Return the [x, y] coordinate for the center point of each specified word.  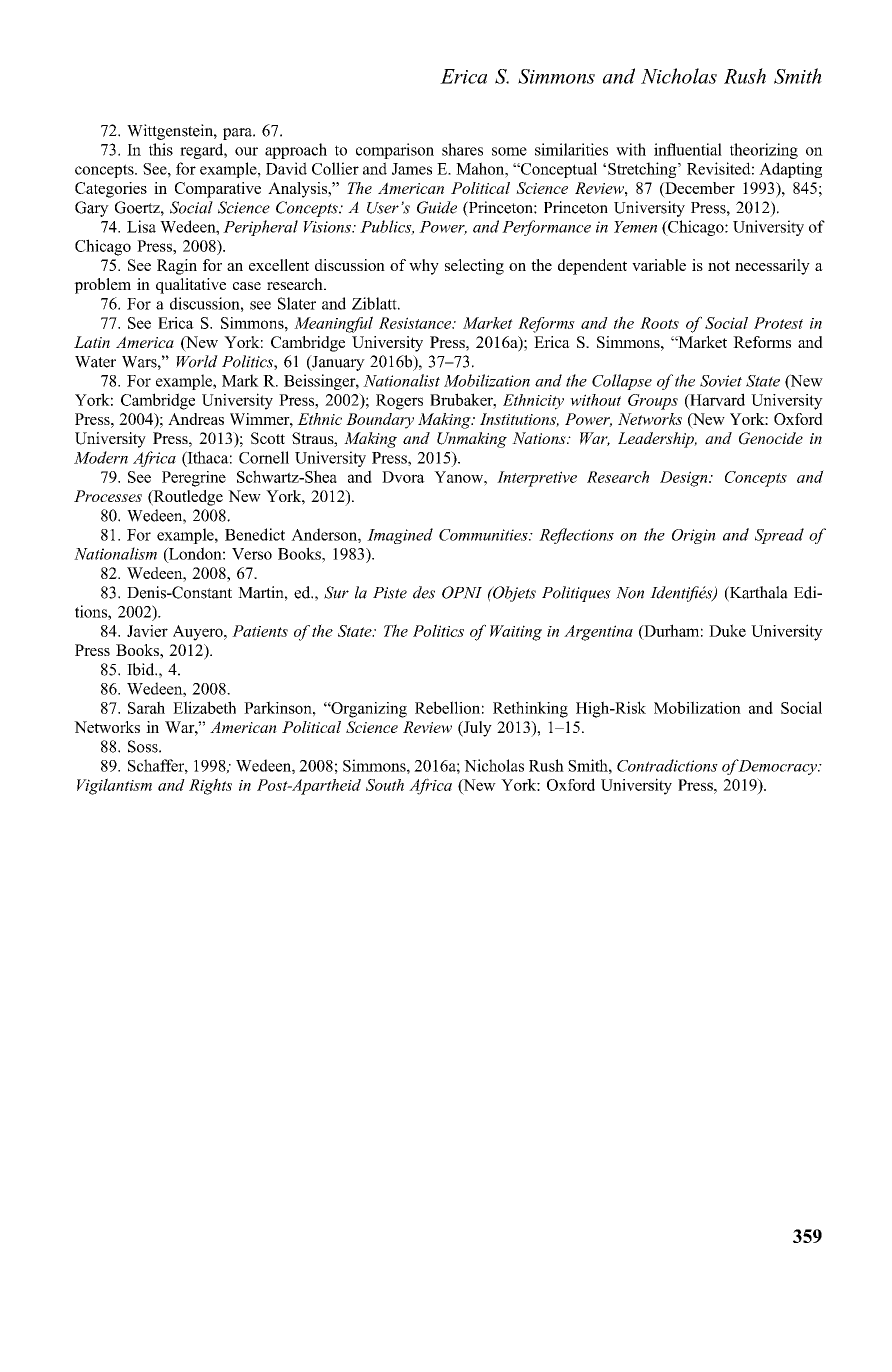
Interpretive [537, 479]
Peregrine [194, 479]
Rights [210, 786]
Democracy [777, 767]
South [385, 785]
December [699, 188]
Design [685, 479]
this [161, 149]
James [412, 169]
